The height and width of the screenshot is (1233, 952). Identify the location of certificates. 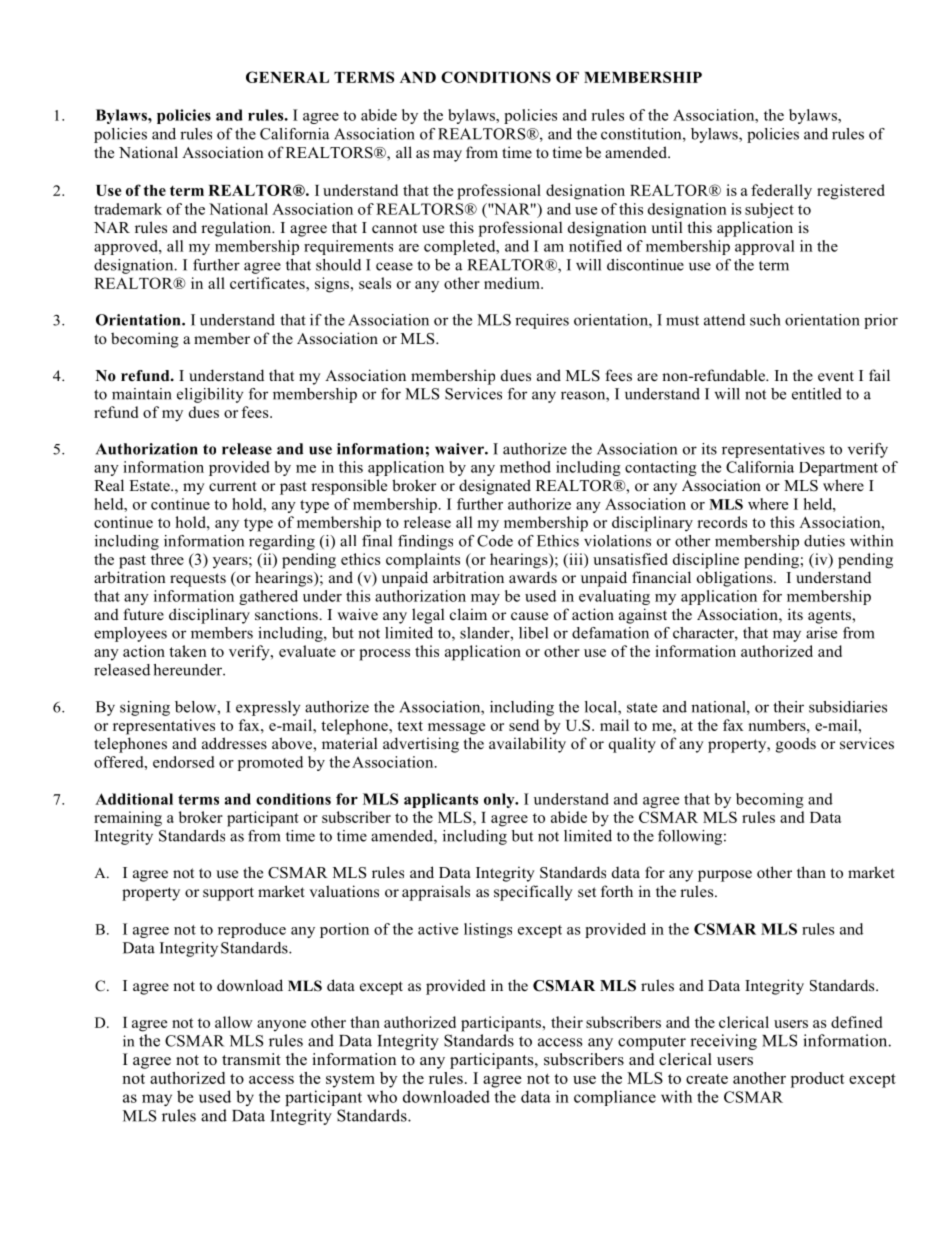
(268, 283).
